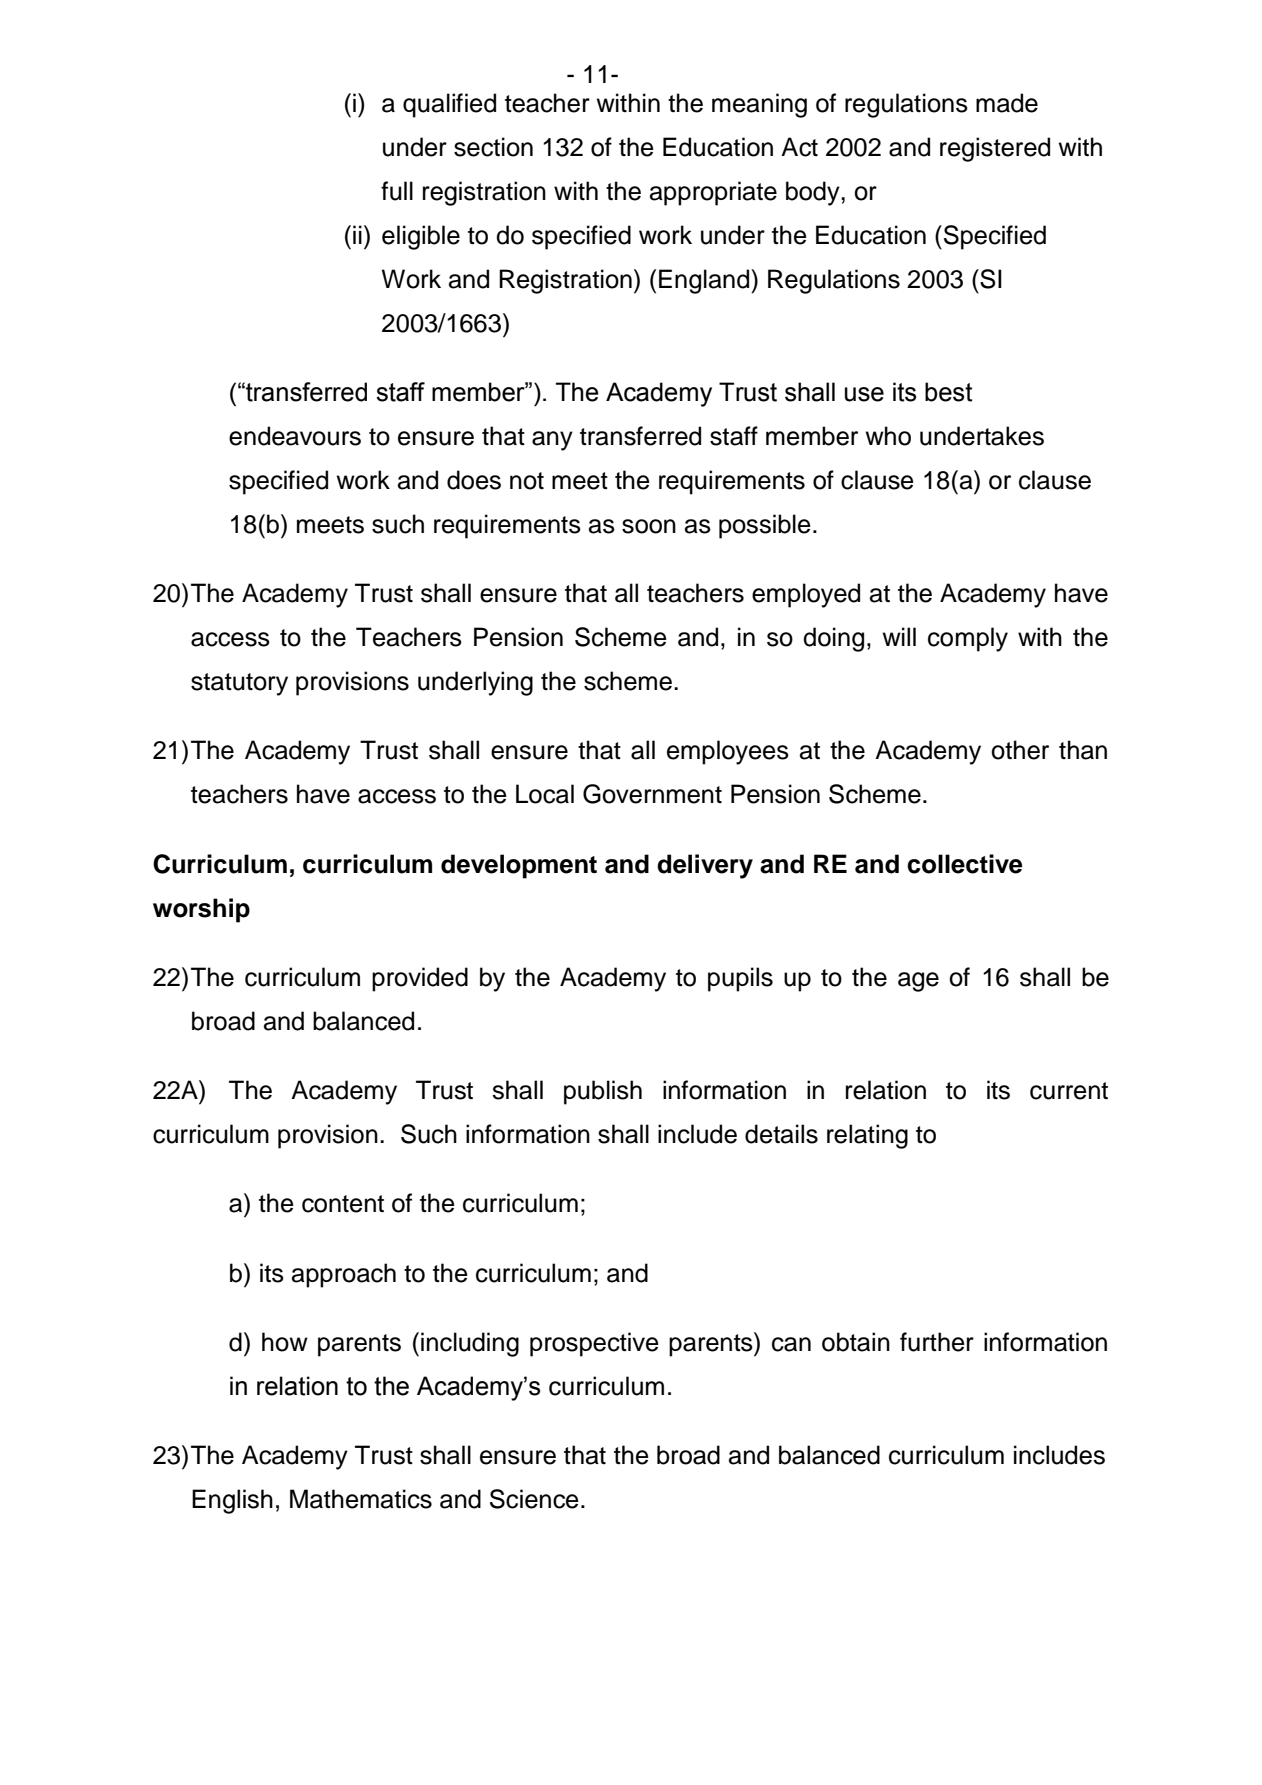  I want to click on statutory, so click(239, 684).
